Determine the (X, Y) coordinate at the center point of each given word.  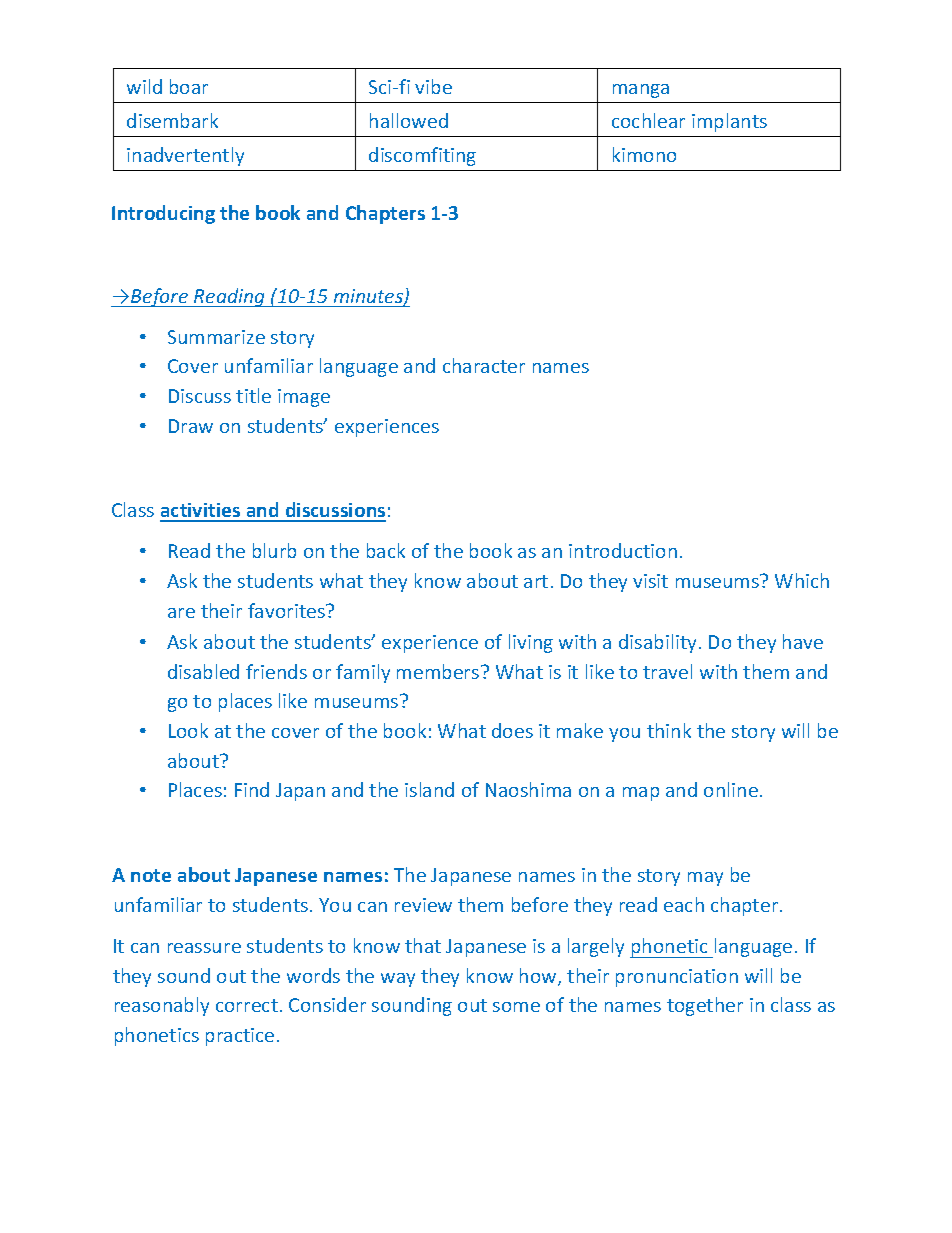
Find (252, 789)
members (439, 671)
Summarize (216, 337)
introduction (623, 550)
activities (201, 512)
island (429, 789)
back (386, 550)
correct (247, 1005)
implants (729, 122)
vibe (433, 86)
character (484, 365)
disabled (203, 671)
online (731, 789)
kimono (644, 154)
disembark (172, 120)
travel (667, 671)
